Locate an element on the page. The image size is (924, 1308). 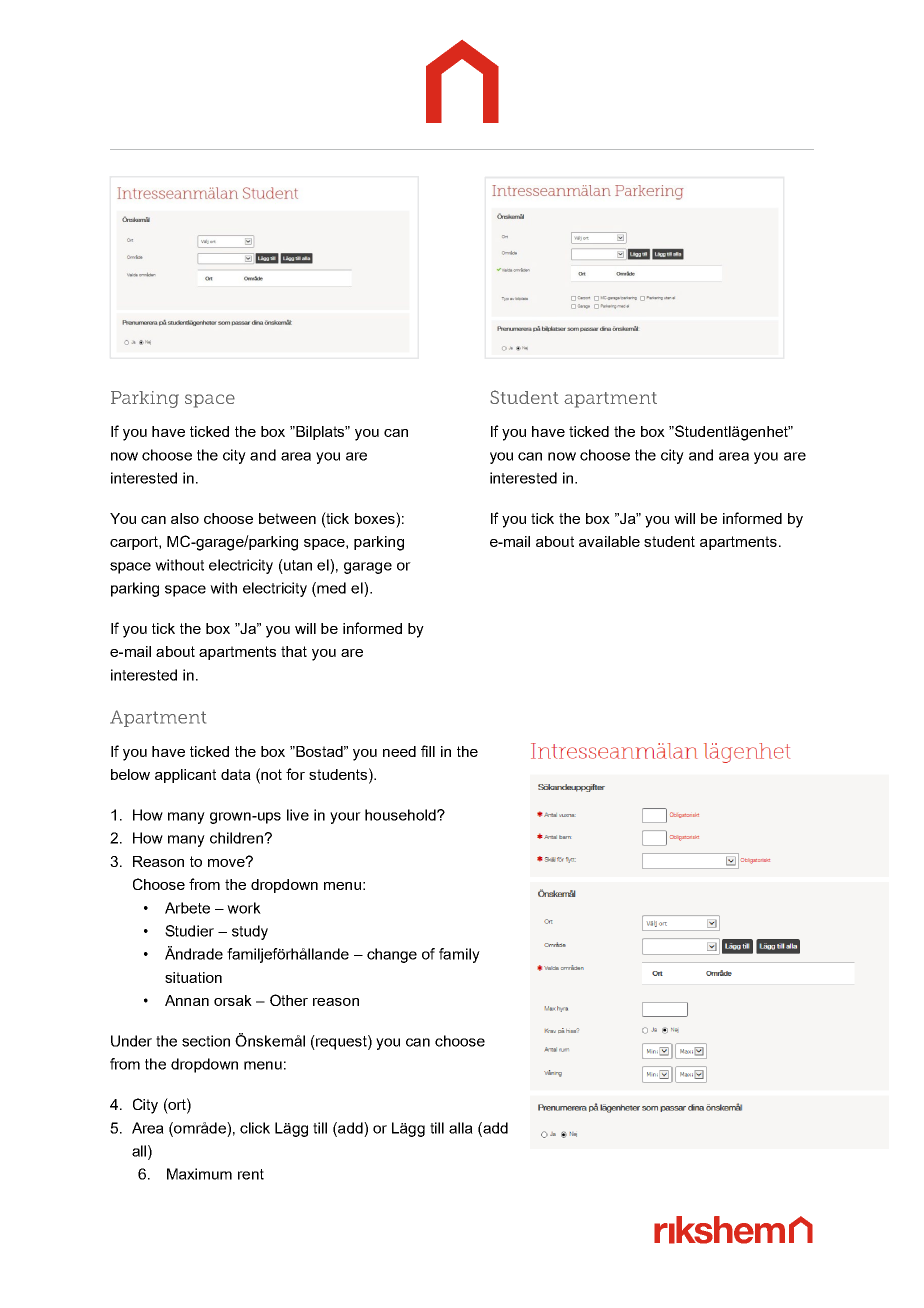
Maximum is located at coordinates (199, 1174).
